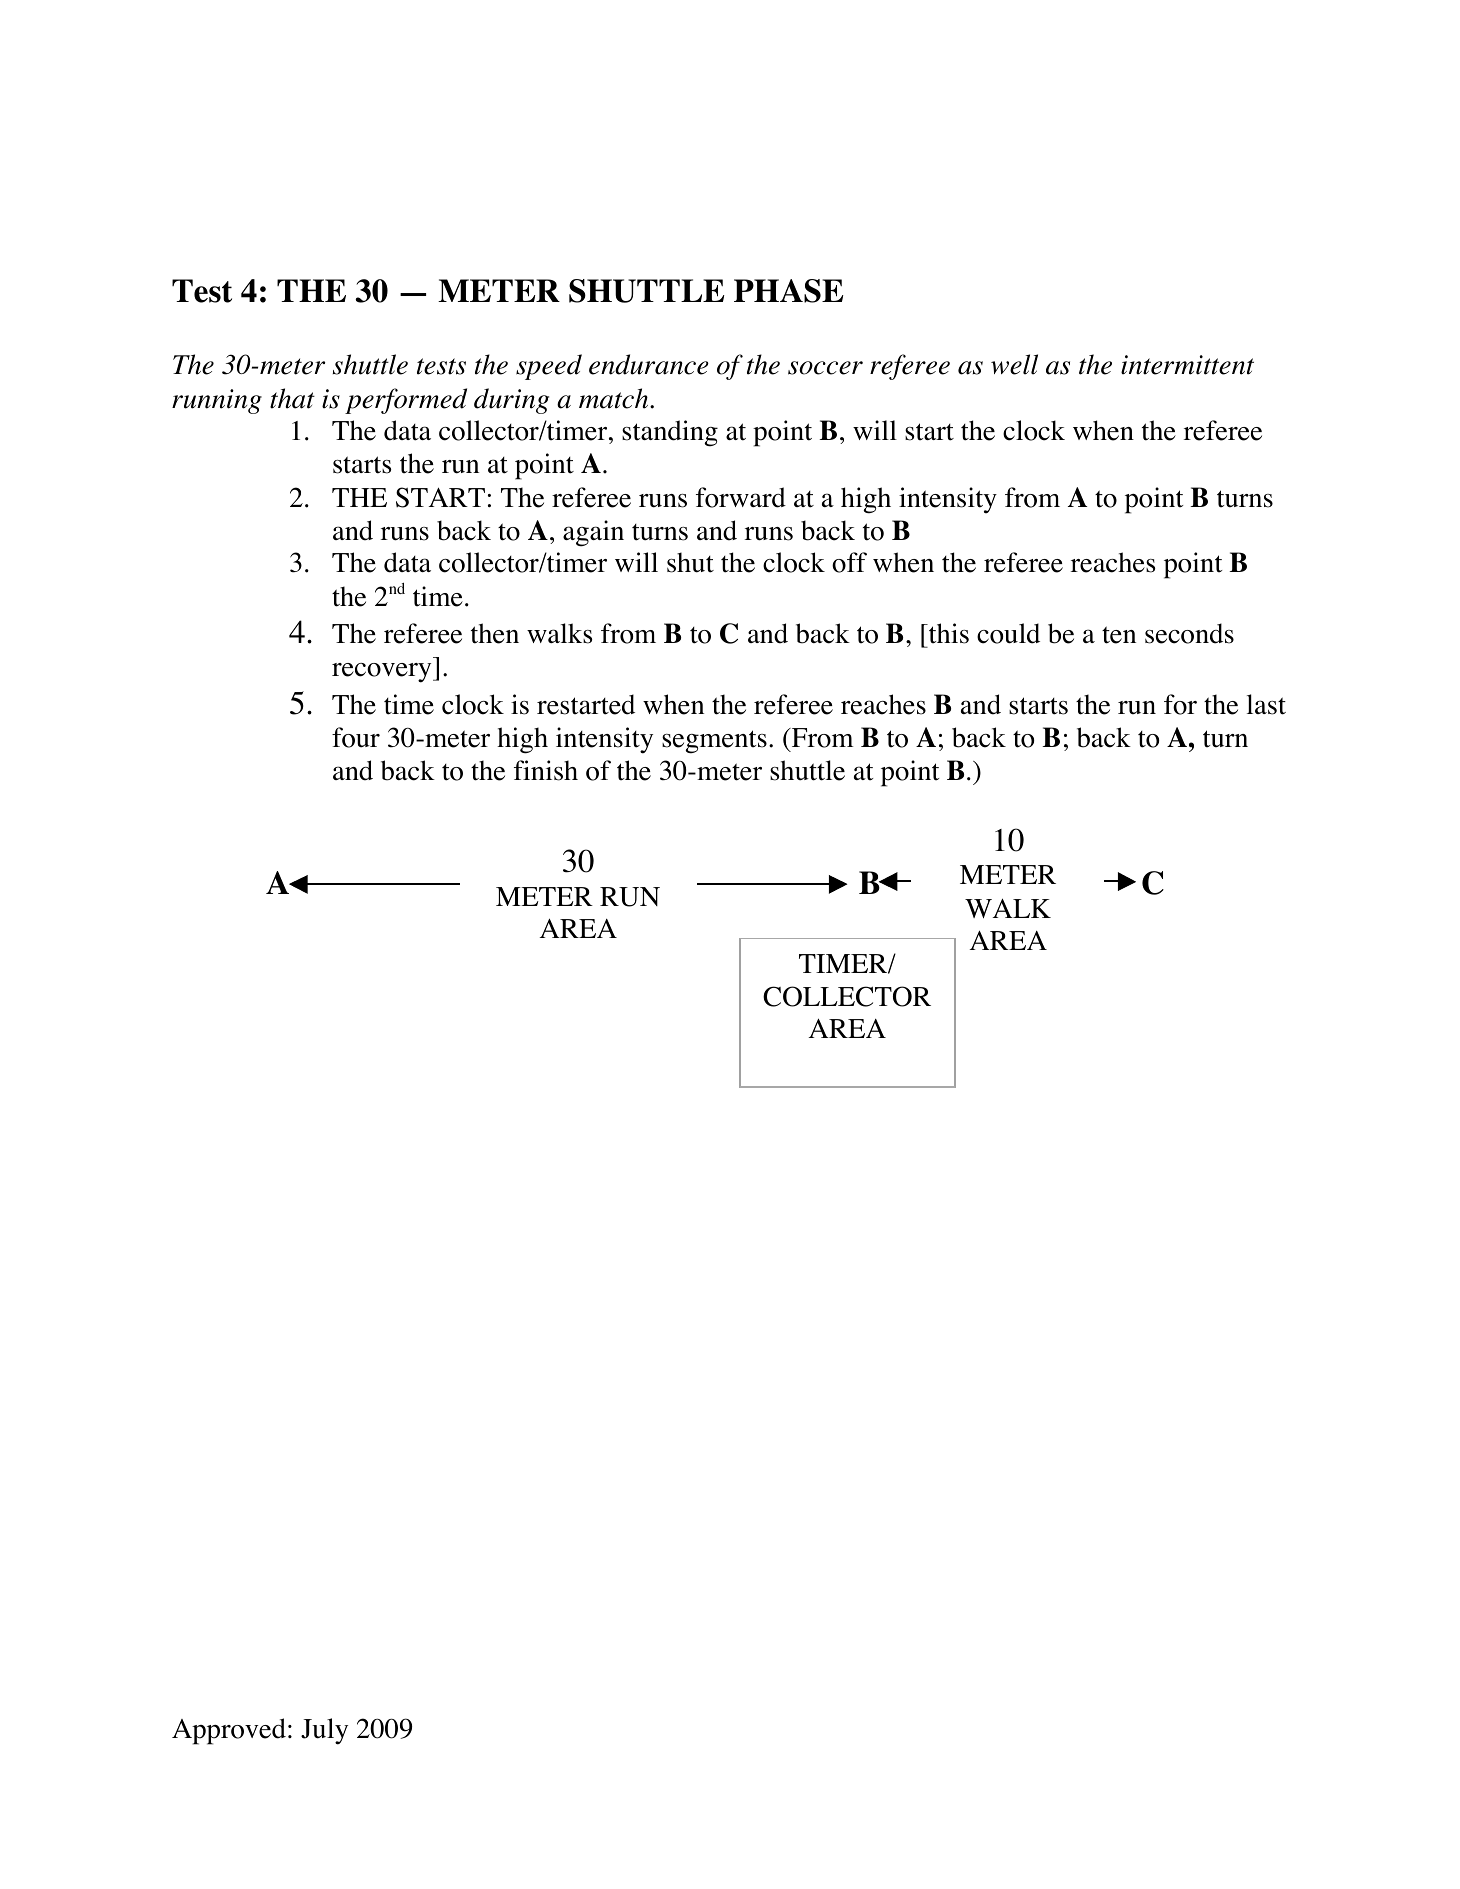 The image size is (1460, 1889). I want to click on could, so click(1008, 633).
